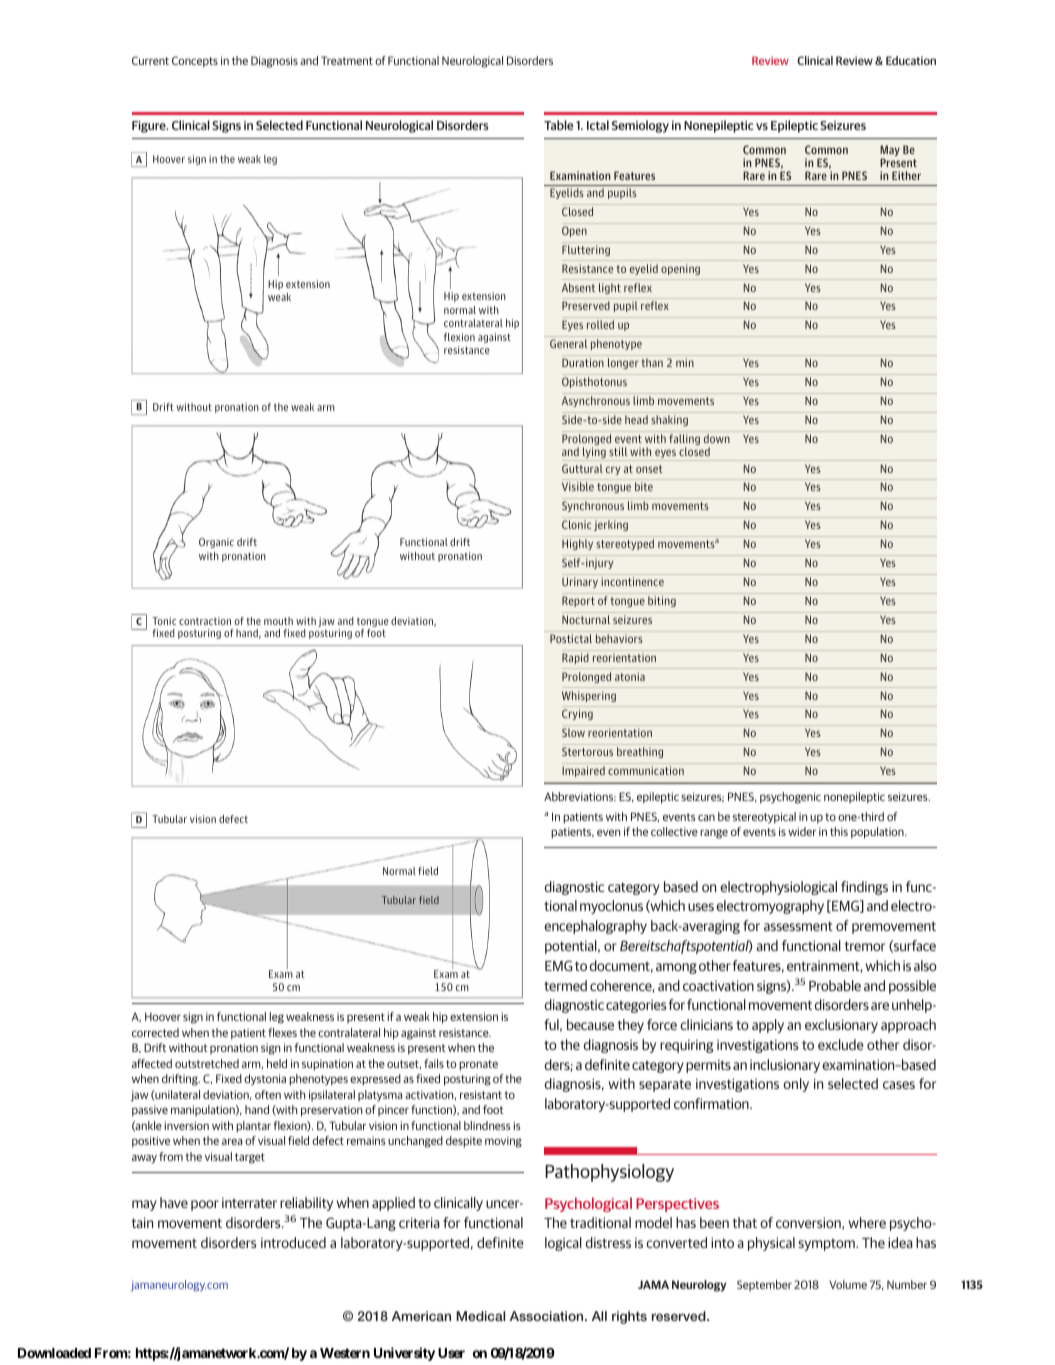 The width and height of the image is (1055, 1365). Describe the element at coordinates (282, 1032) in the image. I see `flexes` at that location.
